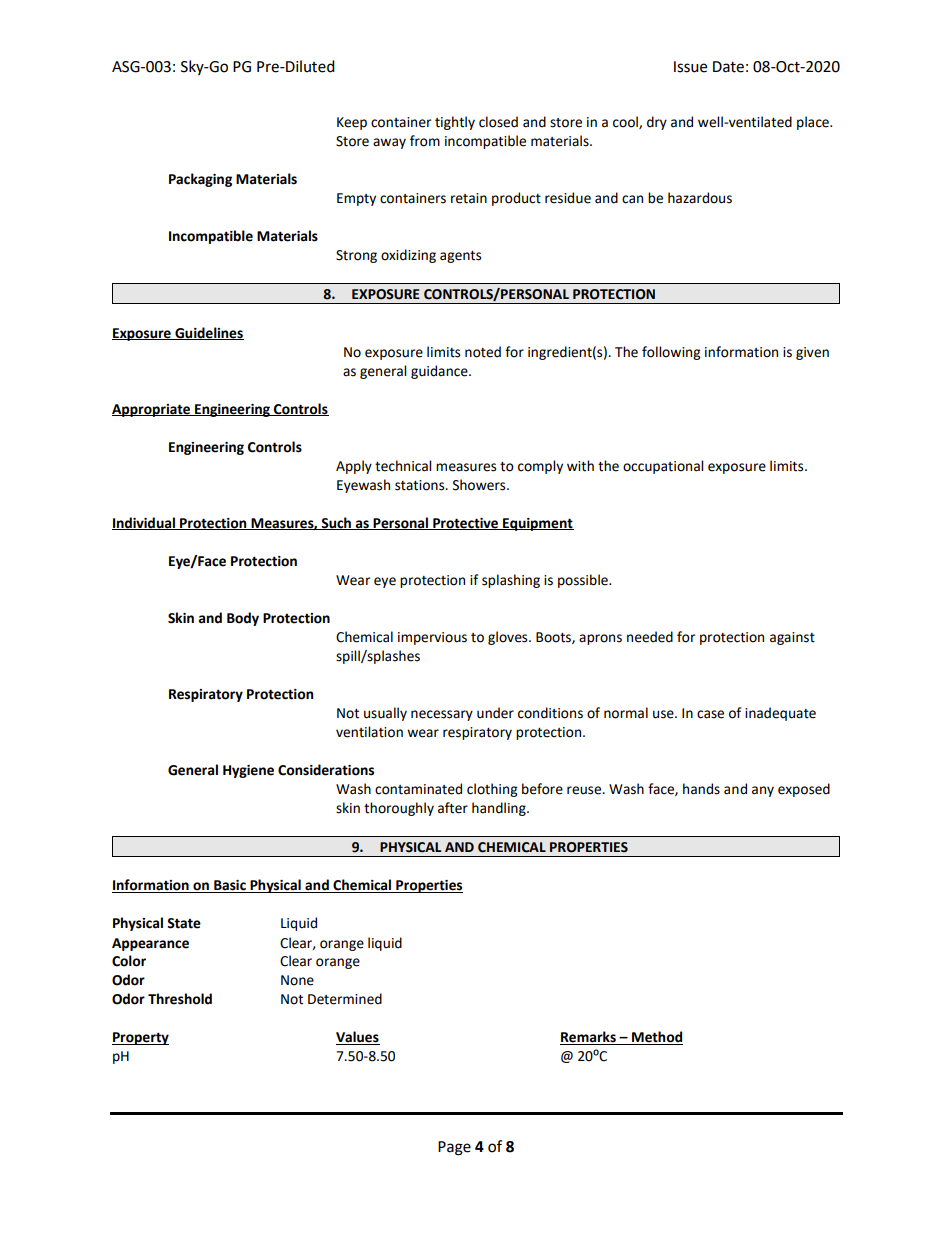 The height and width of the screenshot is (1233, 952). What do you see at coordinates (480, 485) in the screenshot?
I see `Showers` at bounding box center [480, 485].
